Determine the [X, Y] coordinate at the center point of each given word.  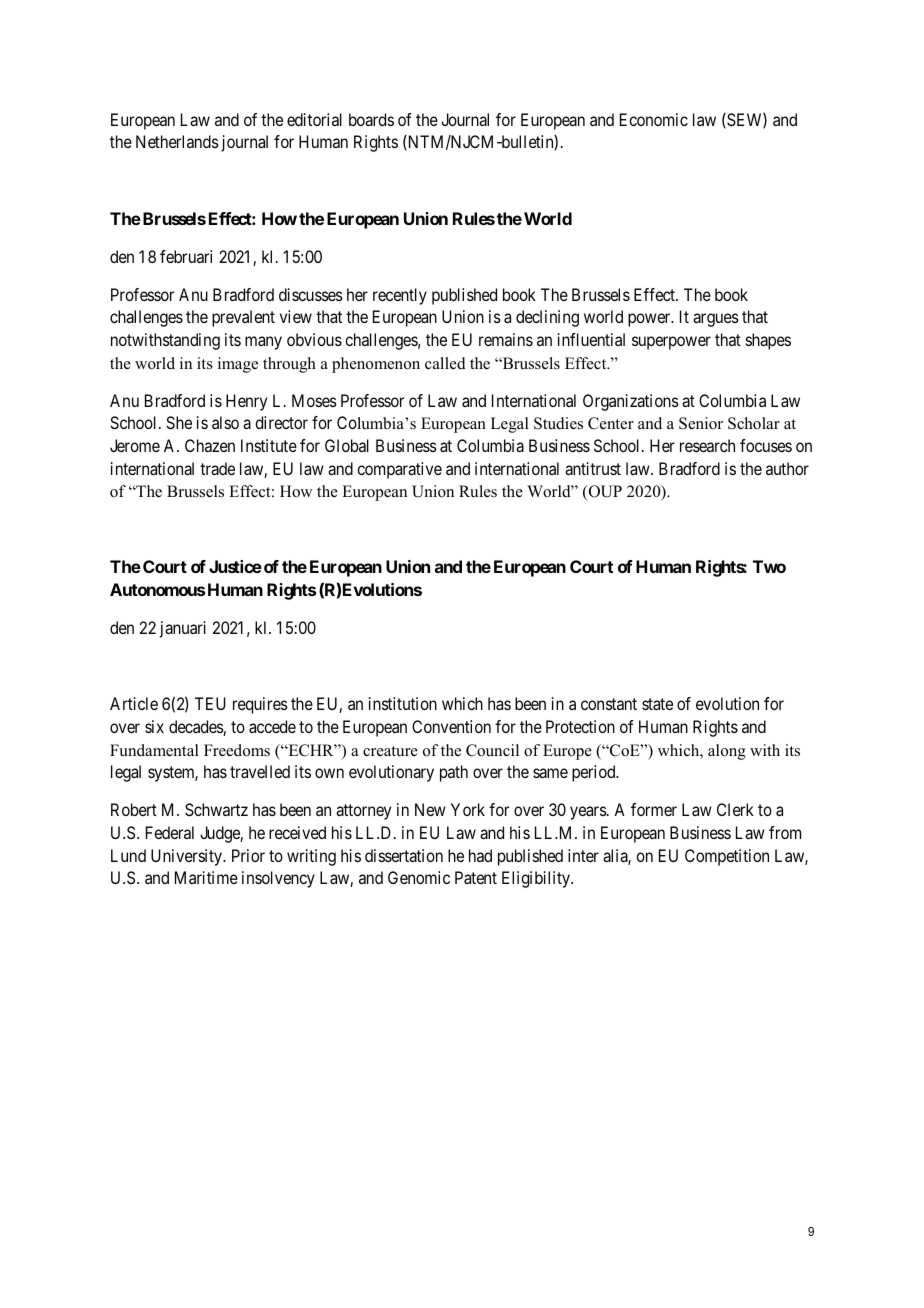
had [480, 855]
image [238, 365]
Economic [654, 119]
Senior [701, 423]
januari [183, 629]
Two [769, 566]
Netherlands [177, 141]
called [445, 363]
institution [403, 703]
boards [371, 119]
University [188, 857]
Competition [727, 857]
